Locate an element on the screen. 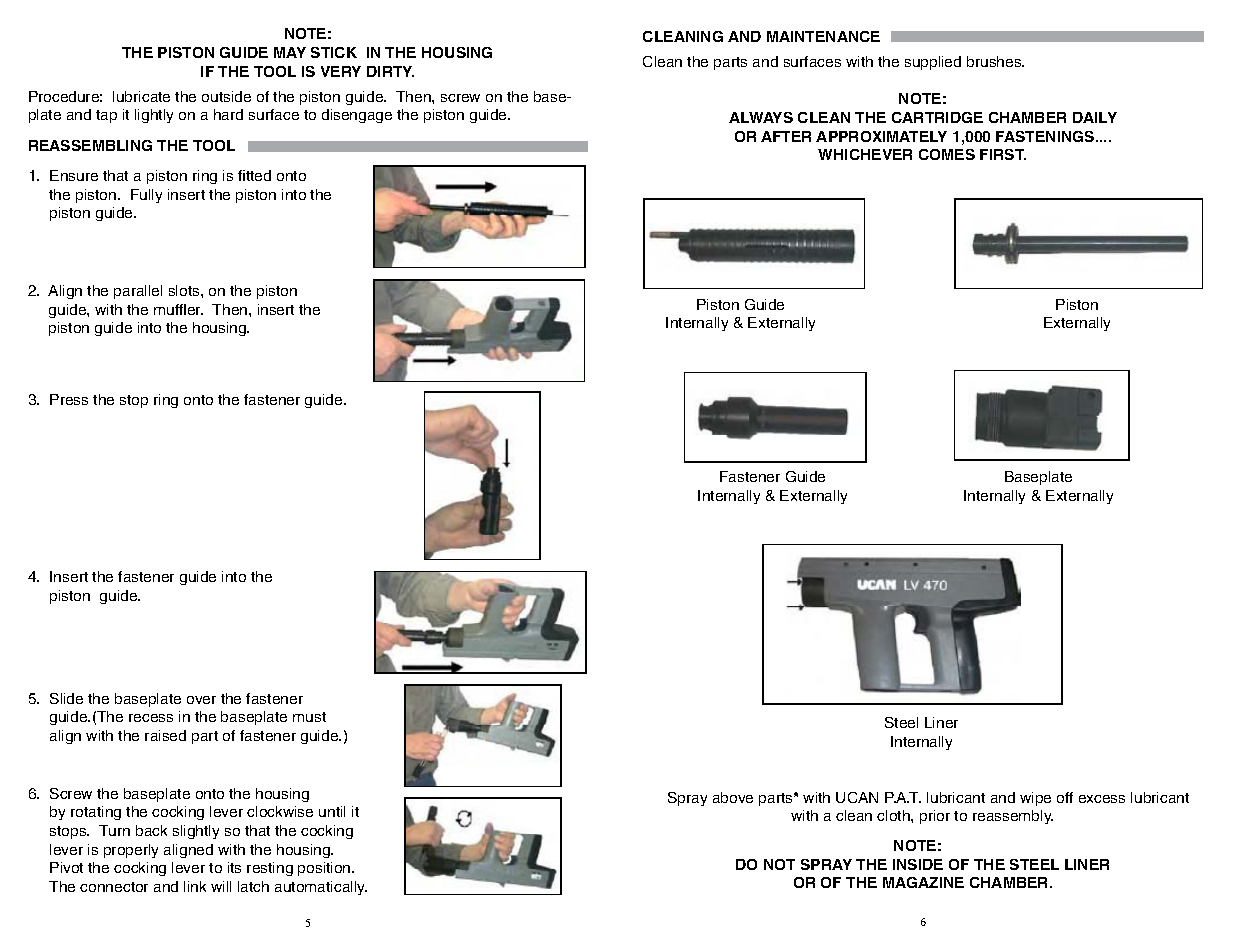 The height and width of the screenshot is (952, 1233). RECESS is located at coordinates (151, 718).
